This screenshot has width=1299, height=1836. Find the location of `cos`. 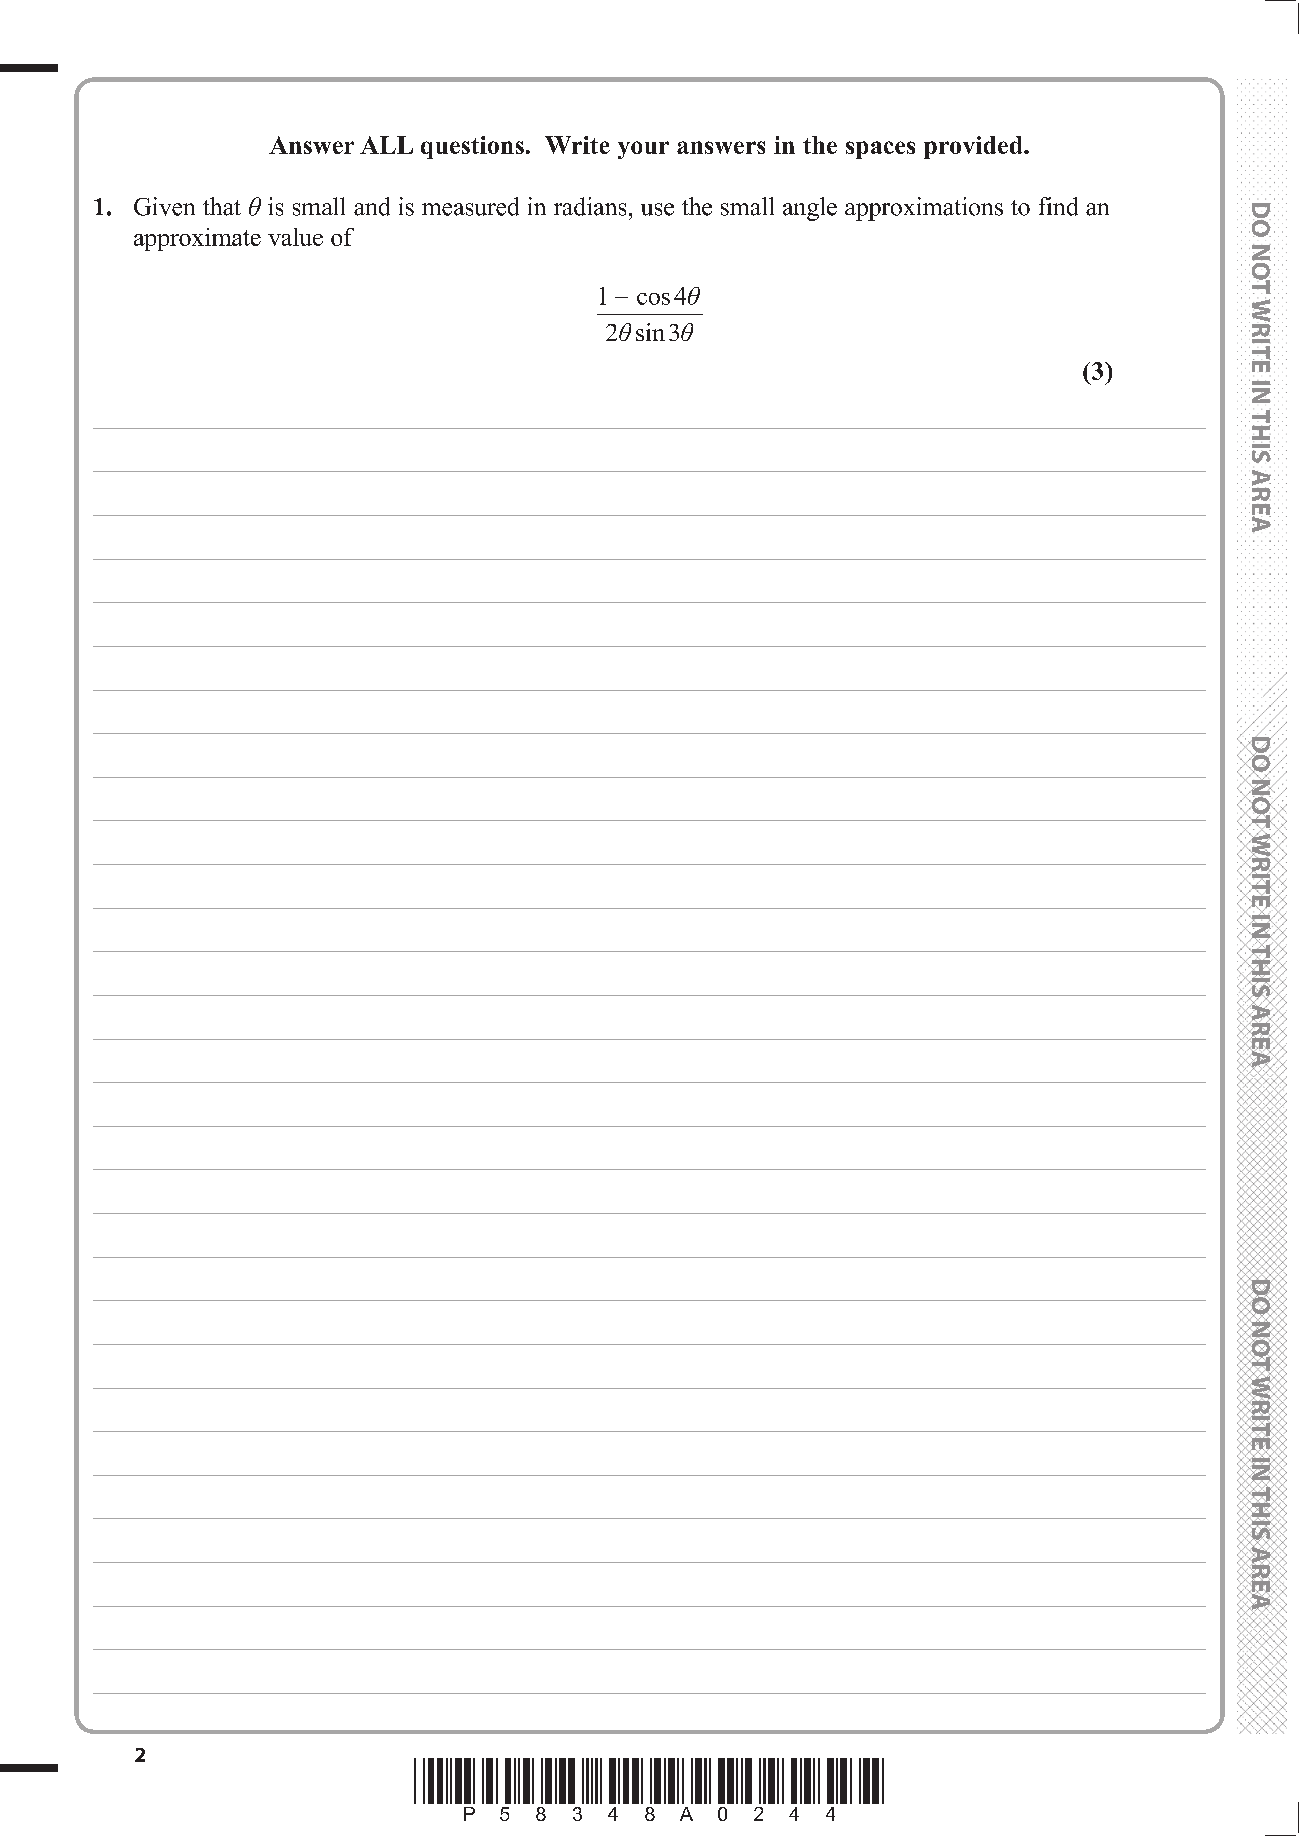

cos is located at coordinates (653, 299).
